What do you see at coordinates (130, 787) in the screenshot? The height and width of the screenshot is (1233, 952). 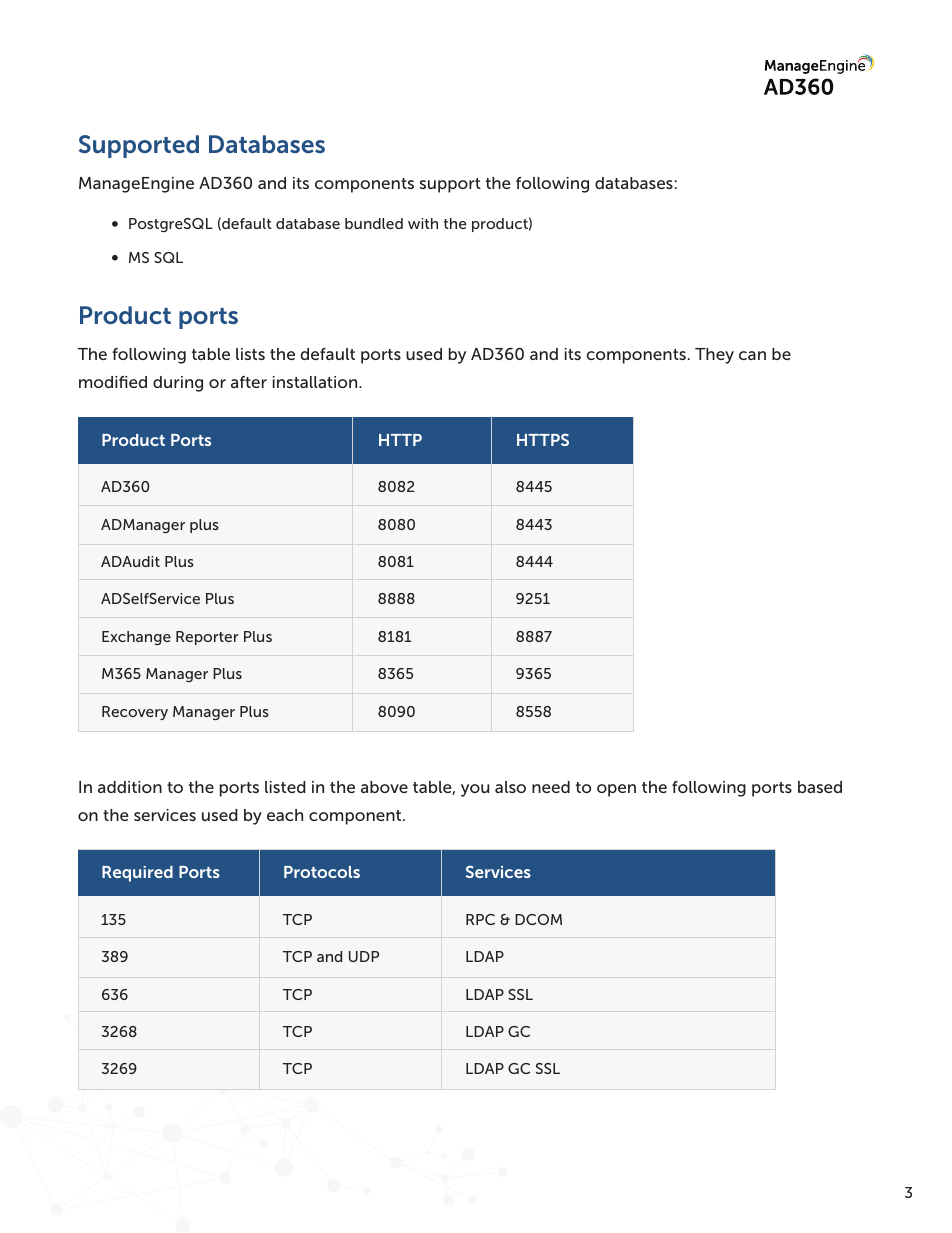 I see `addition` at bounding box center [130, 787].
